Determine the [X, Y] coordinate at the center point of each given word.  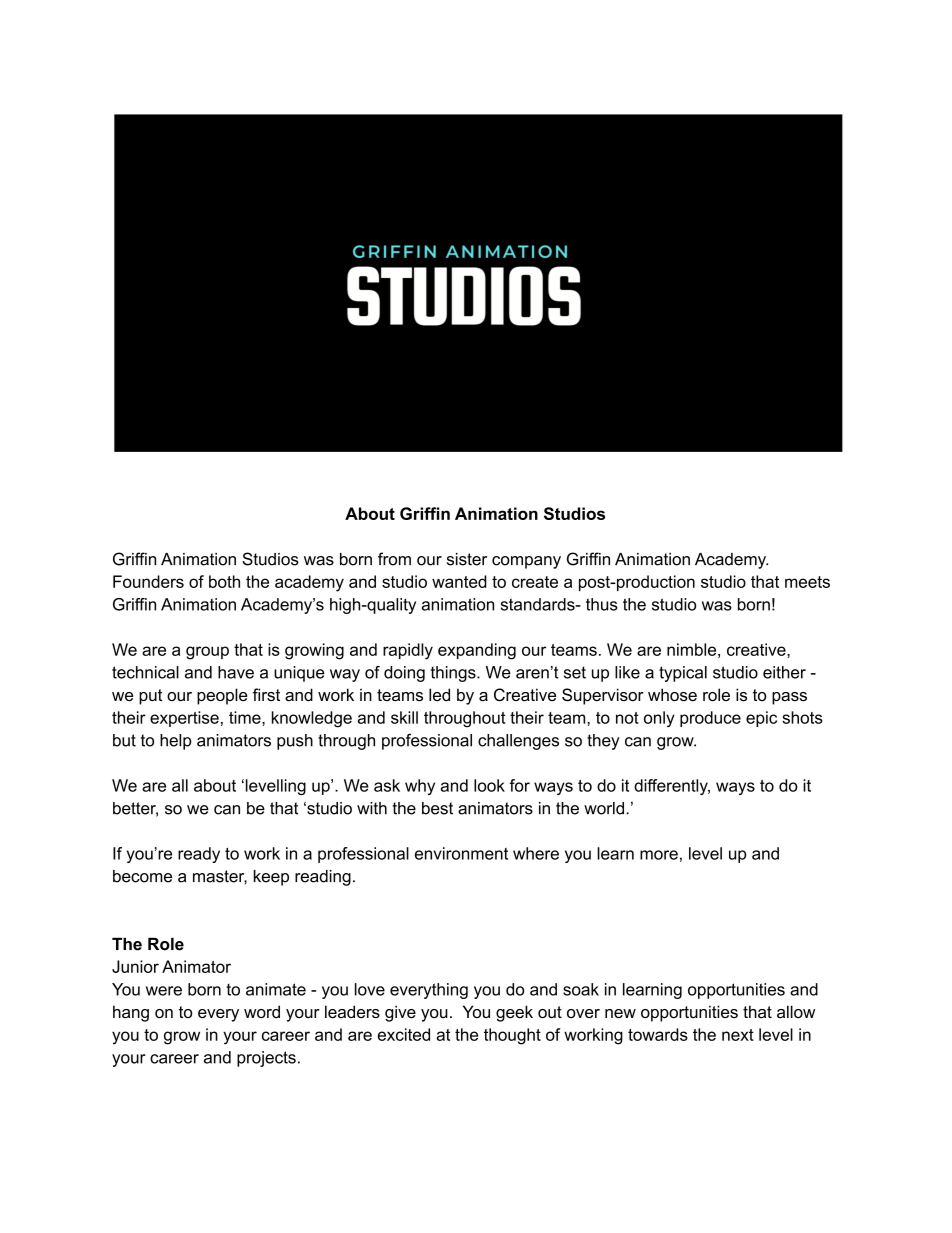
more [659, 855]
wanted [459, 581]
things [454, 674]
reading [323, 878]
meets [807, 582]
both [224, 581]
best [437, 808]
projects [266, 1059]
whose [672, 694]
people [222, 696]
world [604, 808]
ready [199, 855]
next [738, 1035]
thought [512, 1036]
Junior [135, 966]
